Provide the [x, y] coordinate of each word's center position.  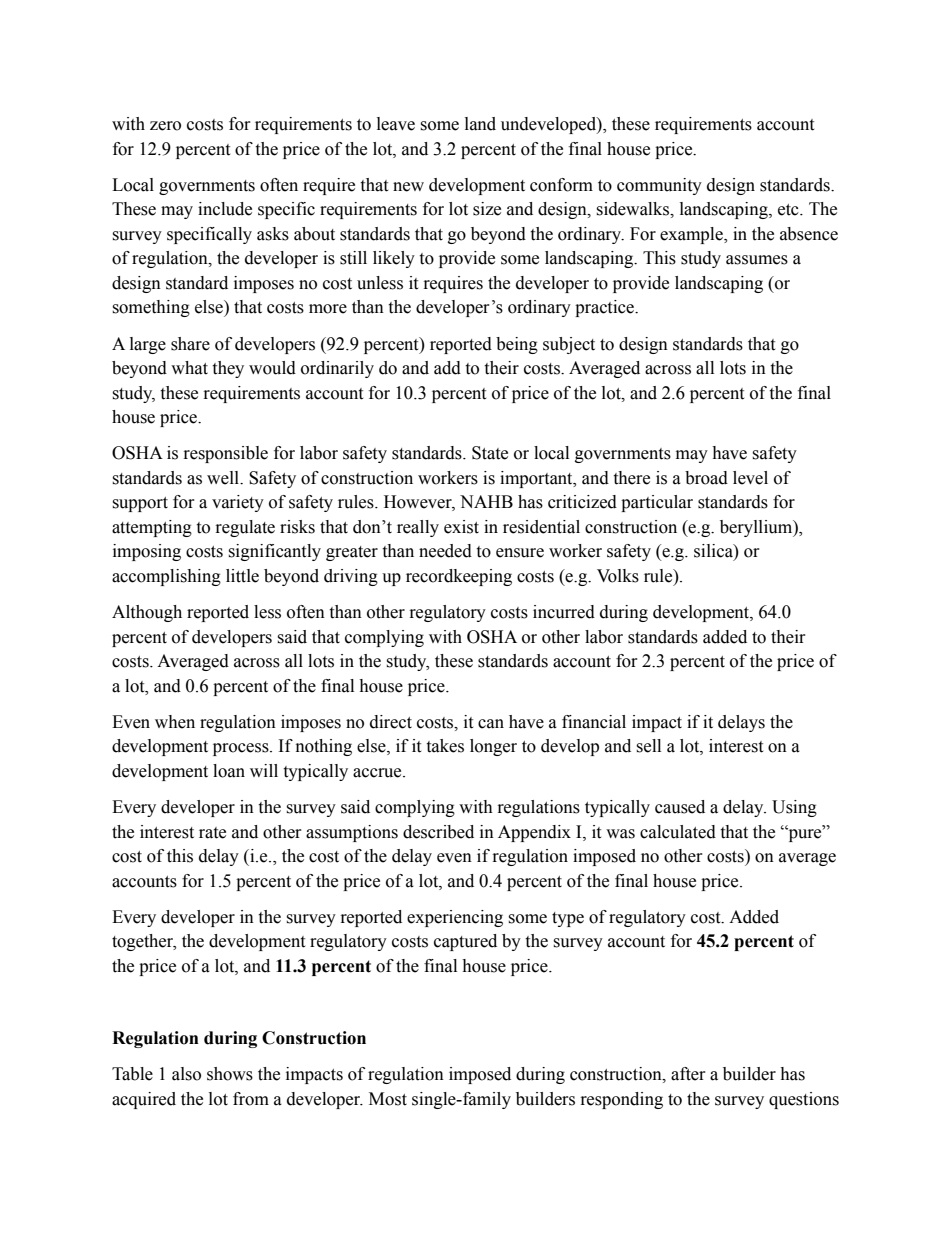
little [242, 576]
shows [230, 1074]
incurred [564, 612]
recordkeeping [459, 577]
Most [388, 1099]
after [688, 1074]
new [408, 187]
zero [165, 126]
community [659, 186]
